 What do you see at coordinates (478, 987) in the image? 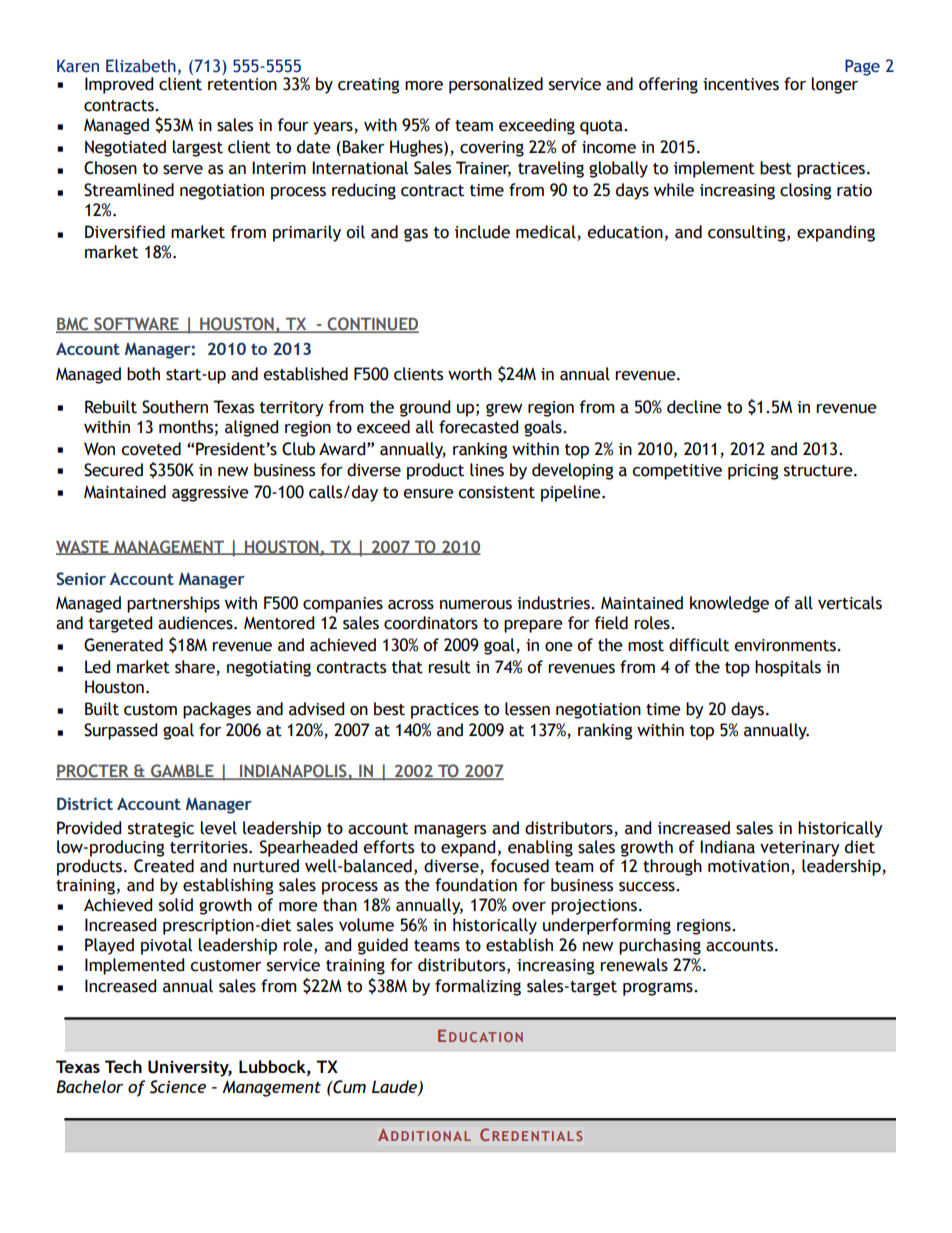
I see `formalizing` at bounding box center [478, 987].
